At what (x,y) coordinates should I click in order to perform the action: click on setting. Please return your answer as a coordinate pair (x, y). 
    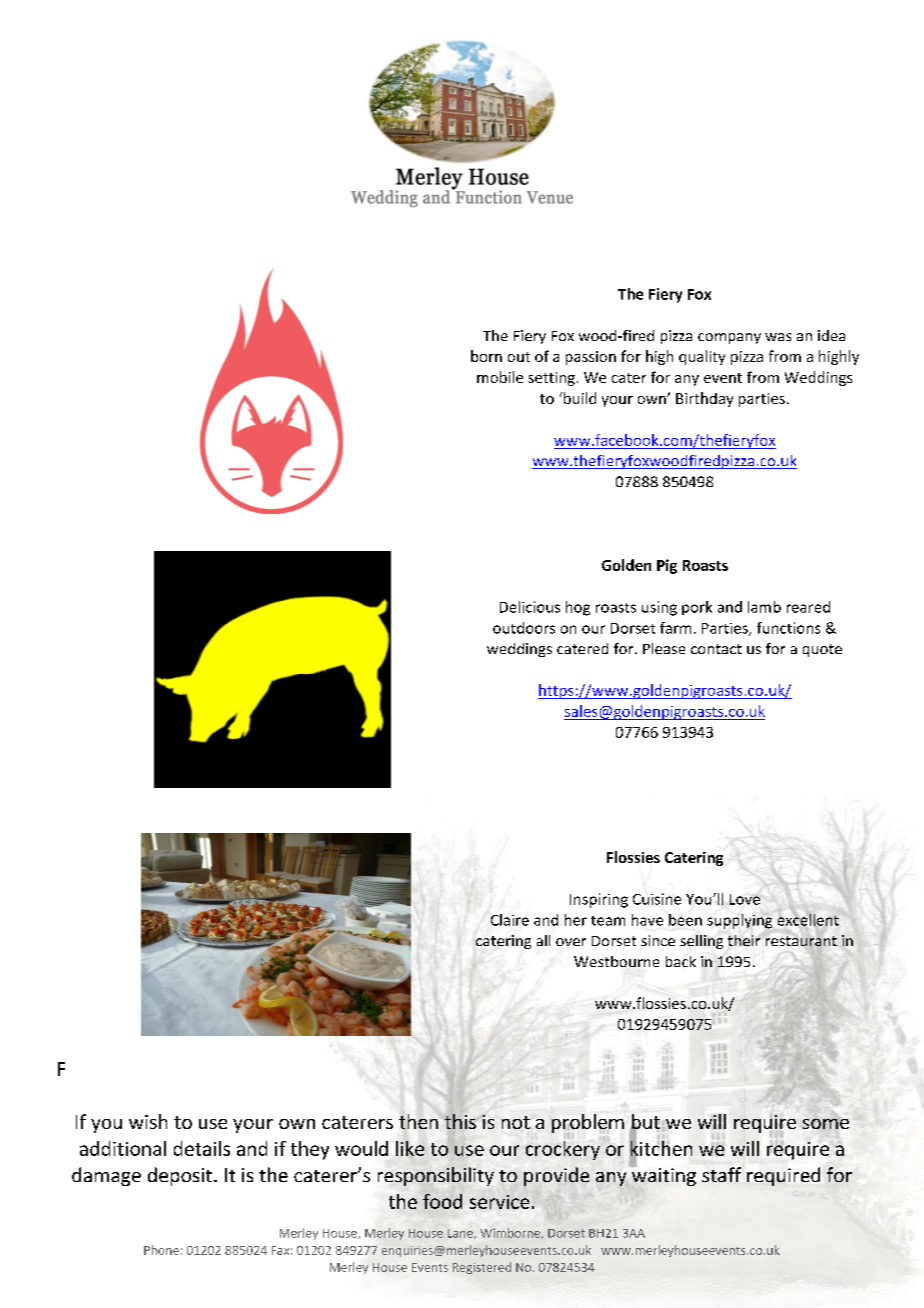
    Looking at the image, I should click on (551, 379).
